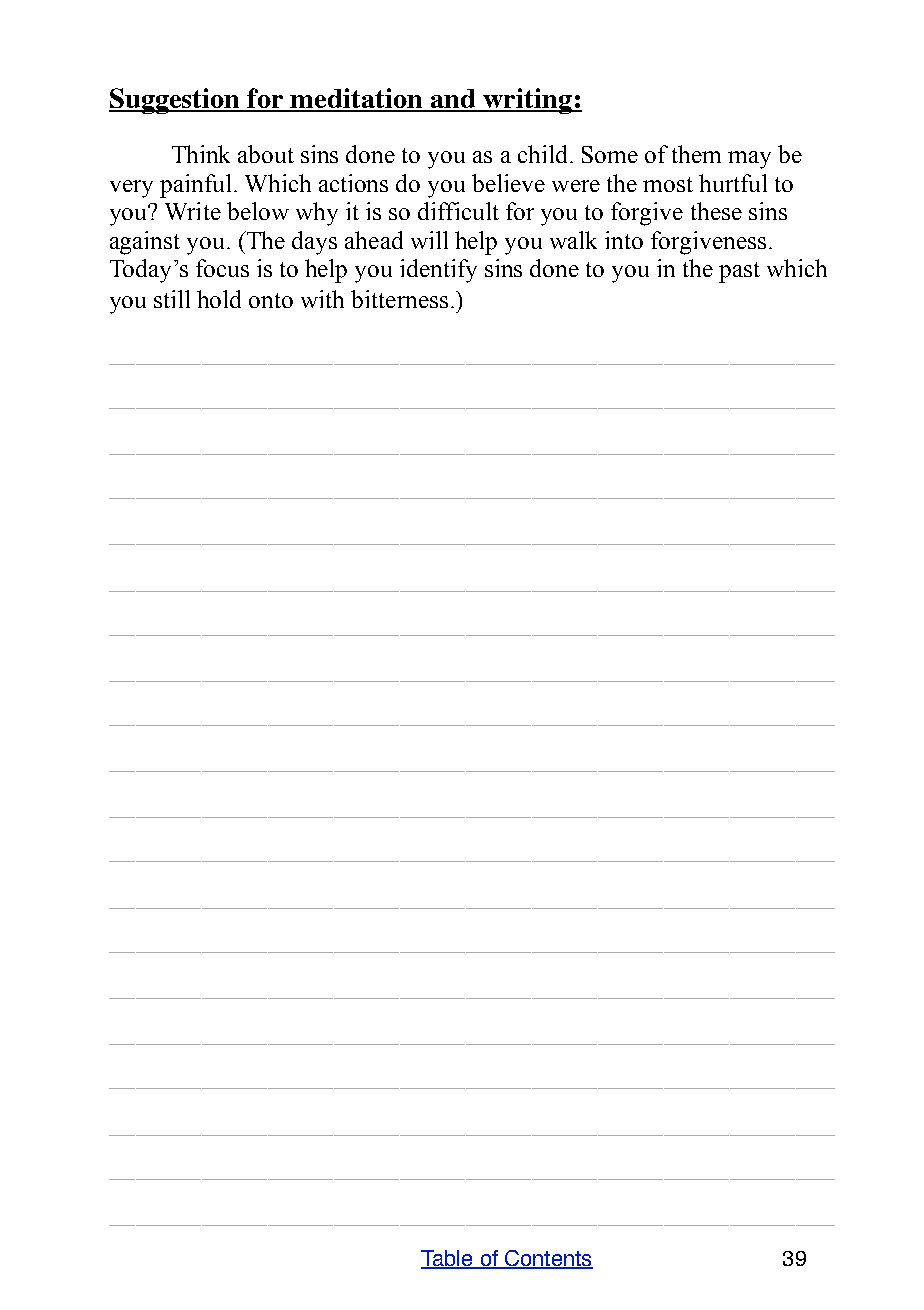 The height and width of the page is (1310, 924). What do you see at coordinates (271, 300) in the page?
I see `onto` at bounding box center [271, 300].
